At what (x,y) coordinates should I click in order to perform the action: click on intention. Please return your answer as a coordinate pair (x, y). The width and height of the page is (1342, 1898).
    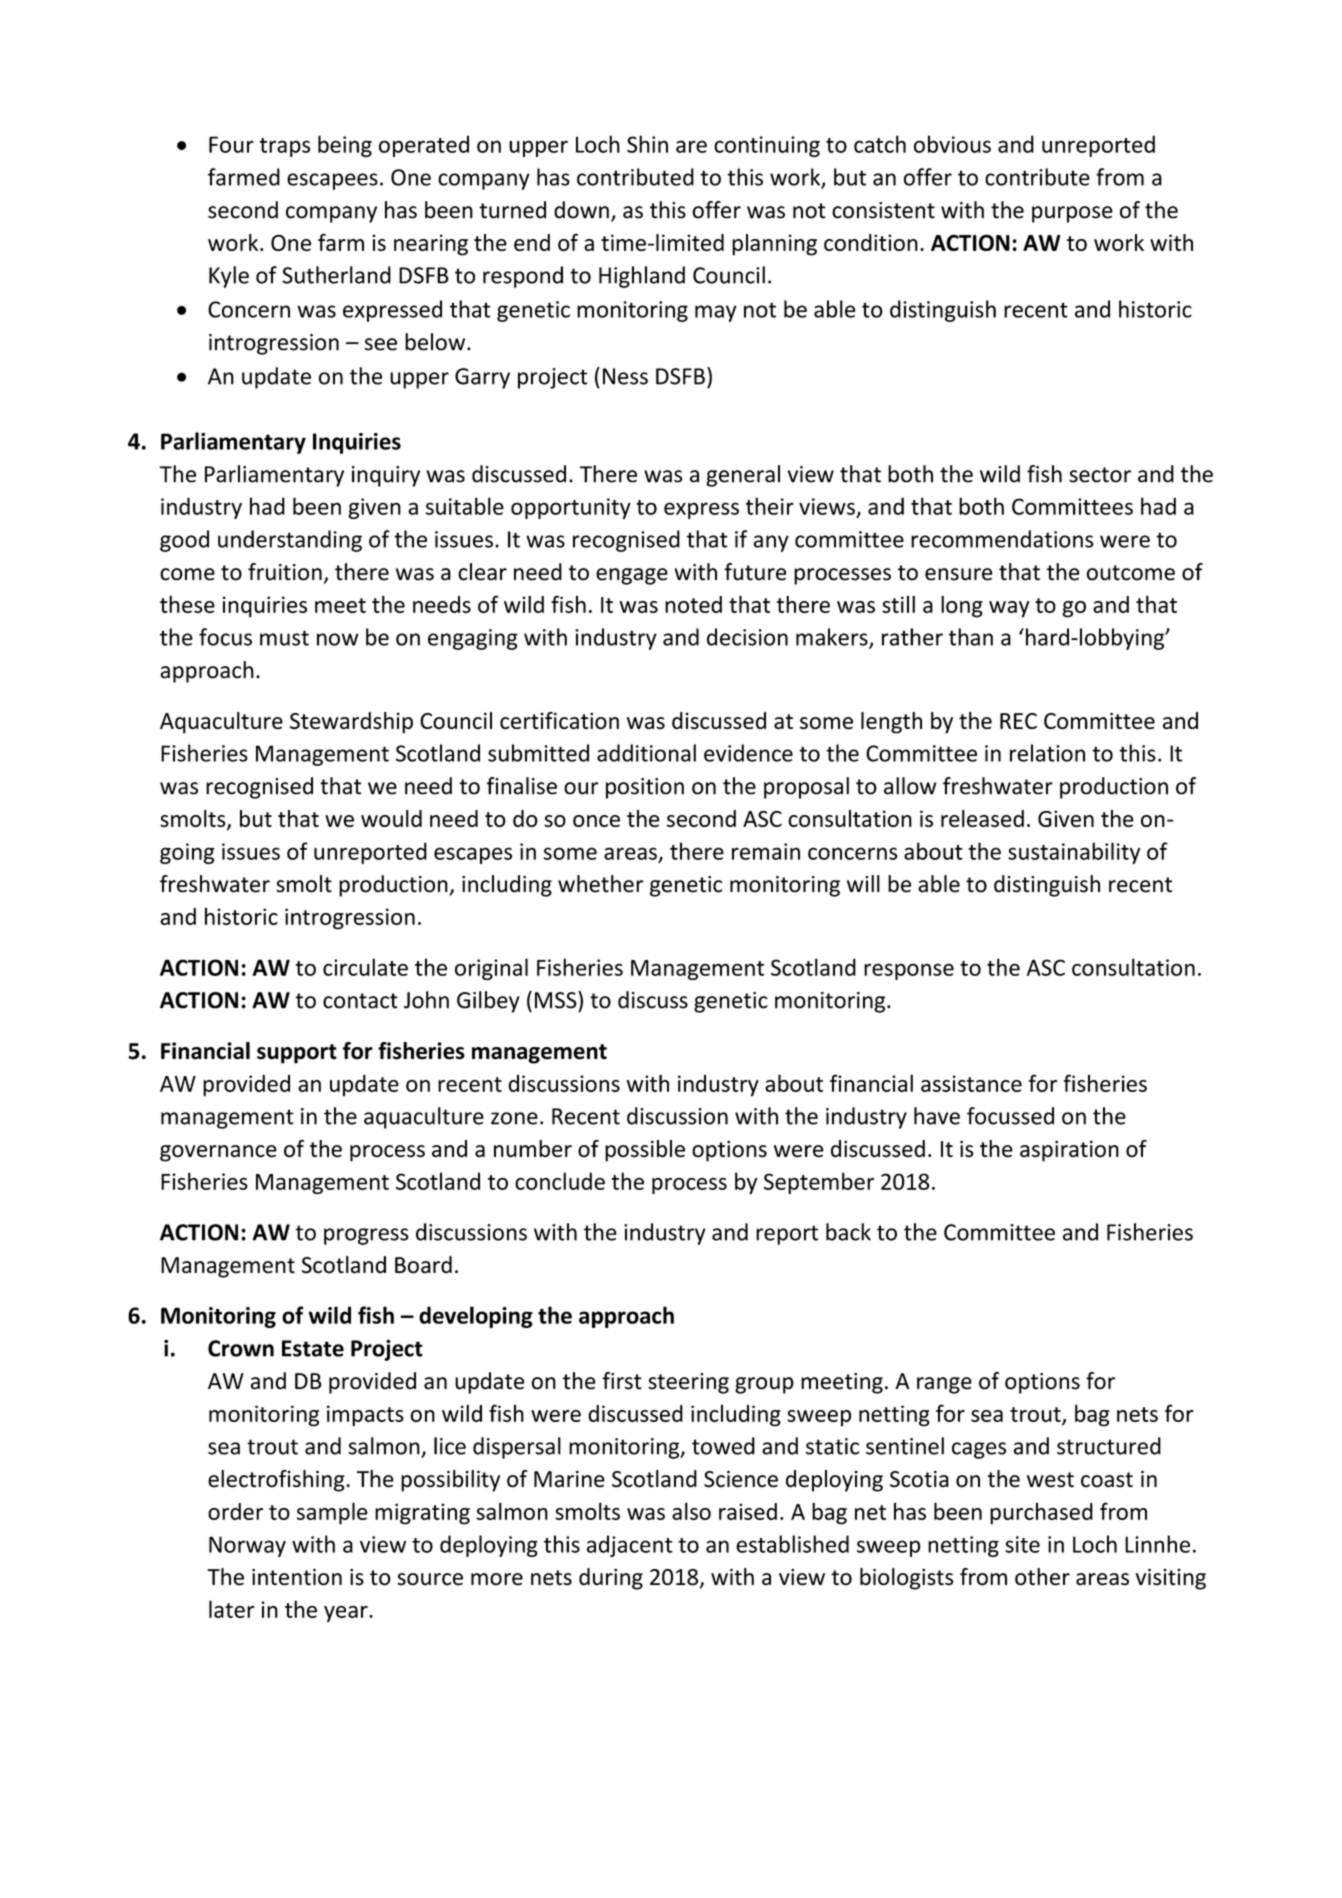
    Looking at the image, I should click on (297, 1577).
